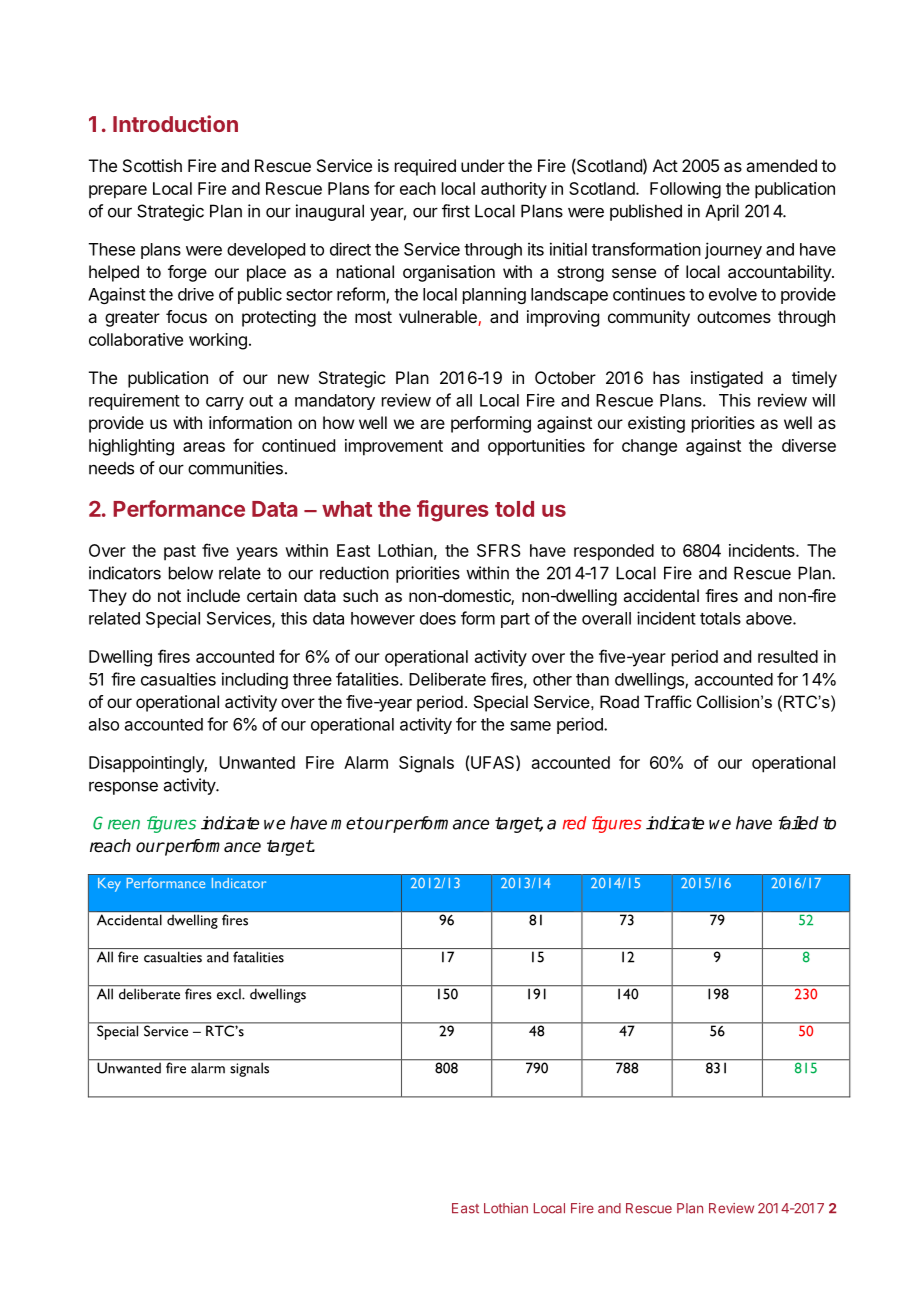 This screenshot has width=924, height=1308. I want to click on areas, so click(204, 447).
